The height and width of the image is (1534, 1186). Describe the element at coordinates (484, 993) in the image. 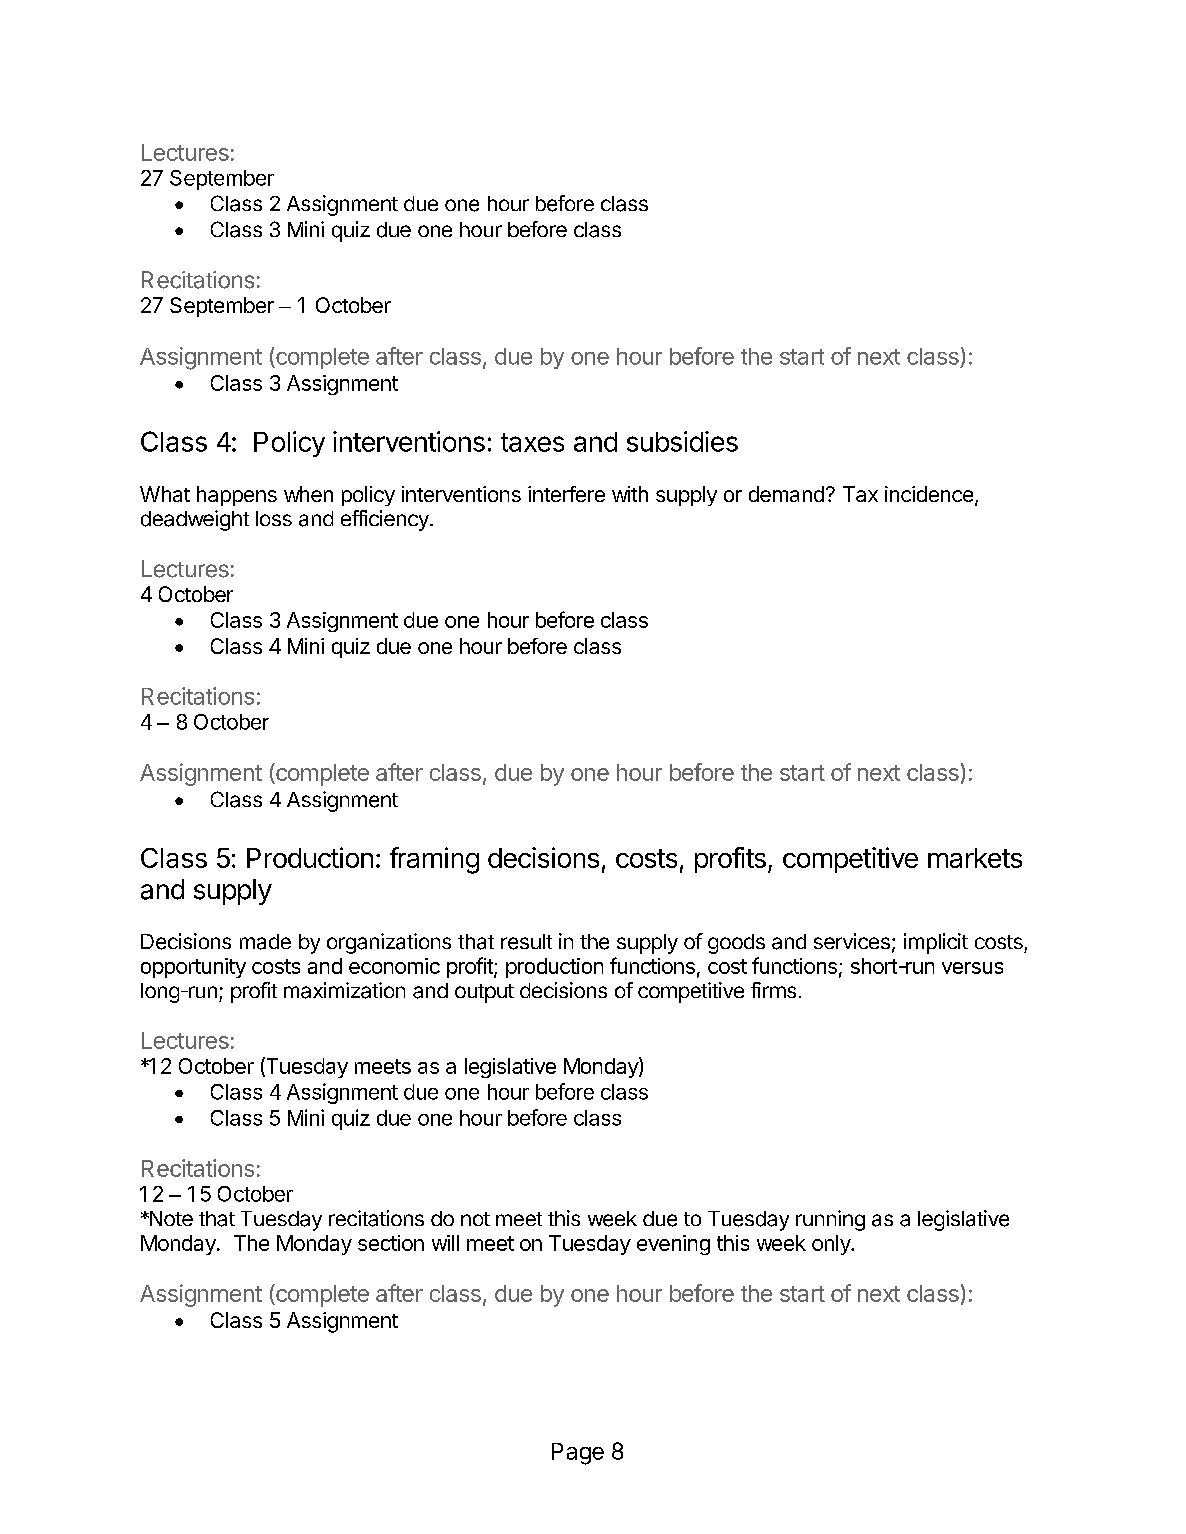

I see `output` at that location.
